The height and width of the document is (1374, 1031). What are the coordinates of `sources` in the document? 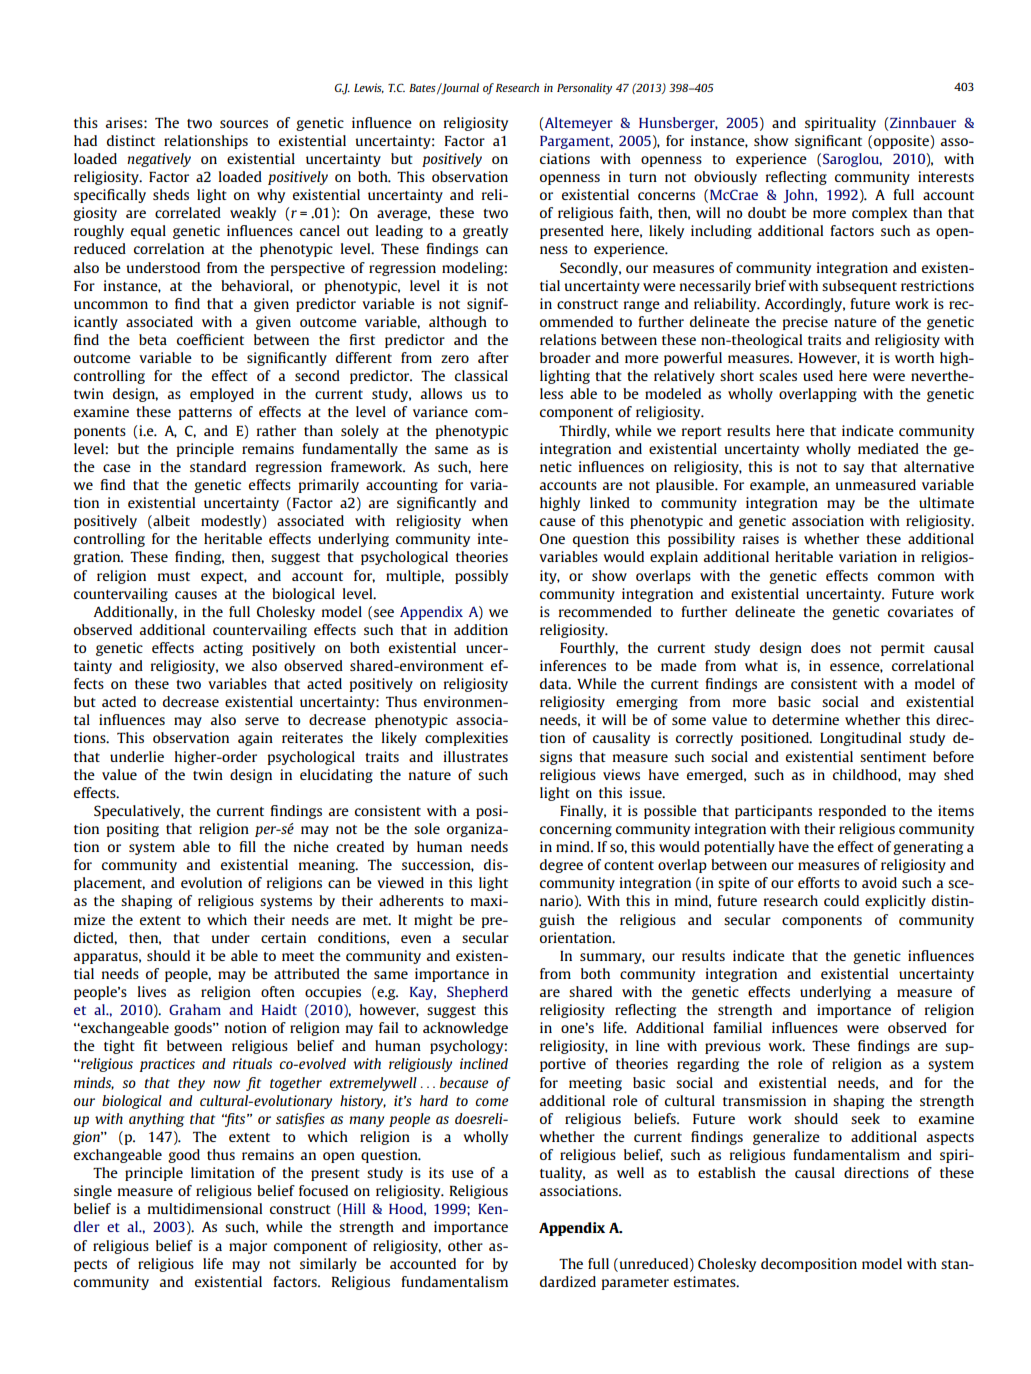 It's located at (244, 124).
